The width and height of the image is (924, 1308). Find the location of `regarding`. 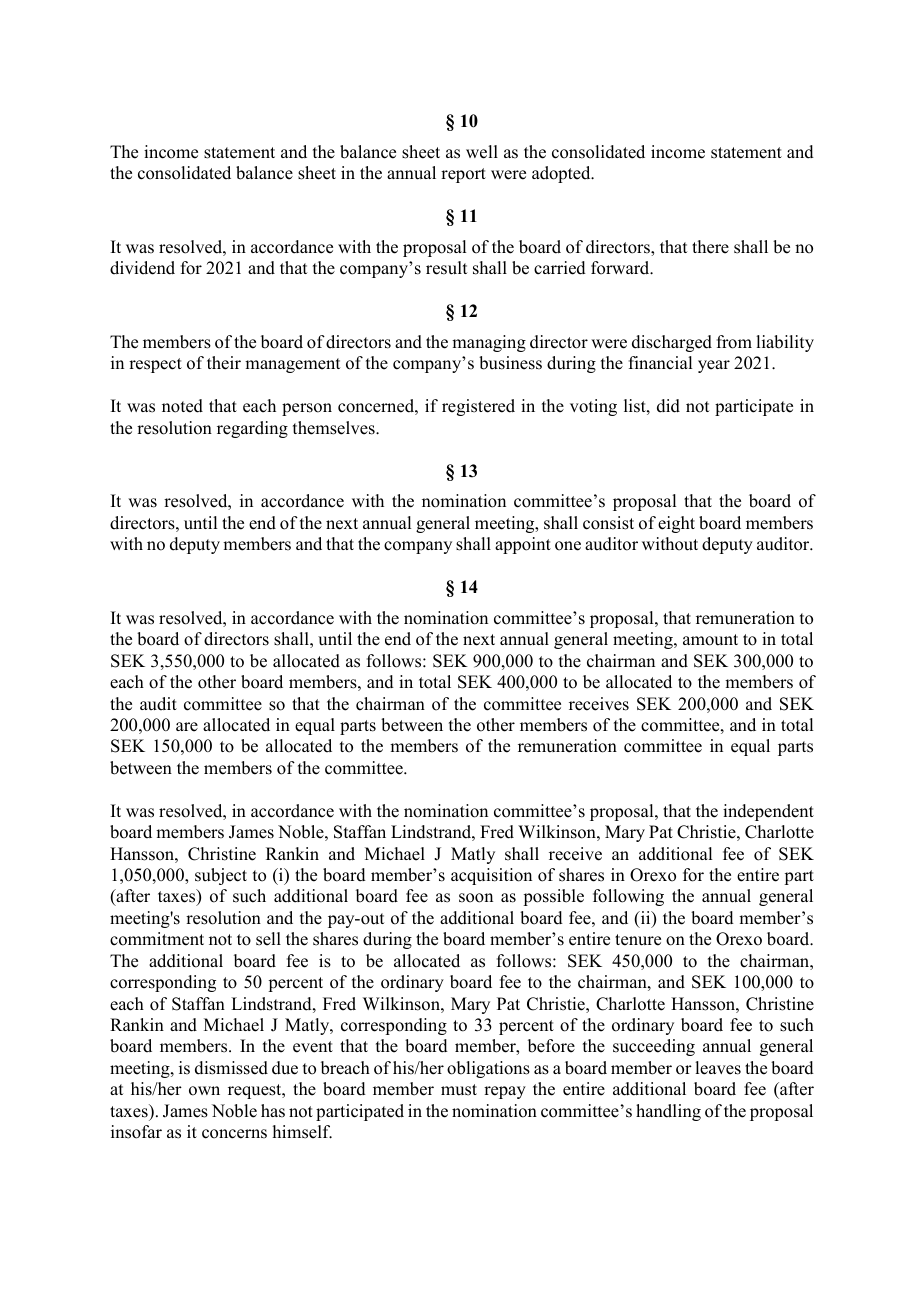

regarding is located at coordinates (252, 429).
